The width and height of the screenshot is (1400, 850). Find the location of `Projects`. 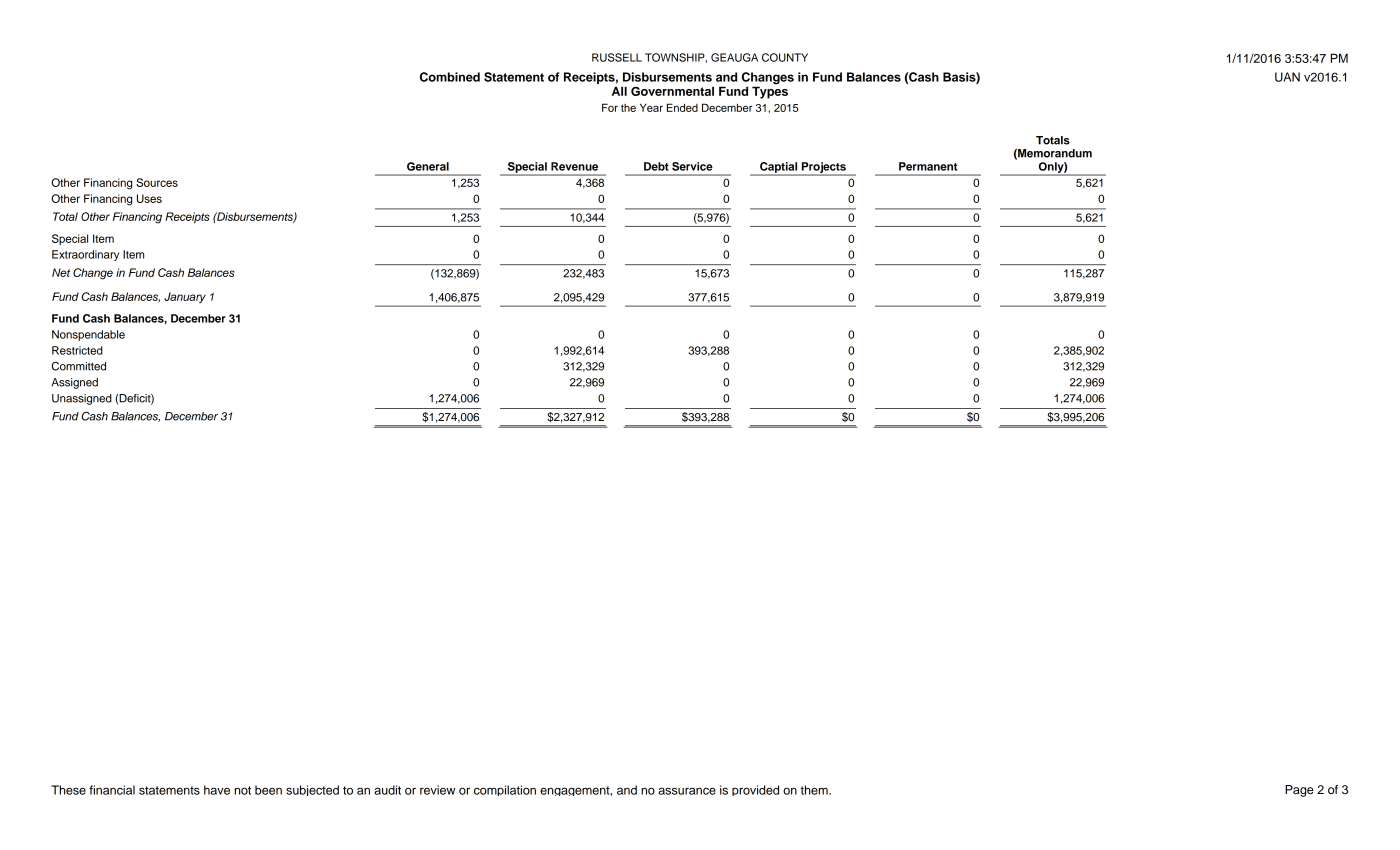

Projects is located at coordinates (823, 168).
